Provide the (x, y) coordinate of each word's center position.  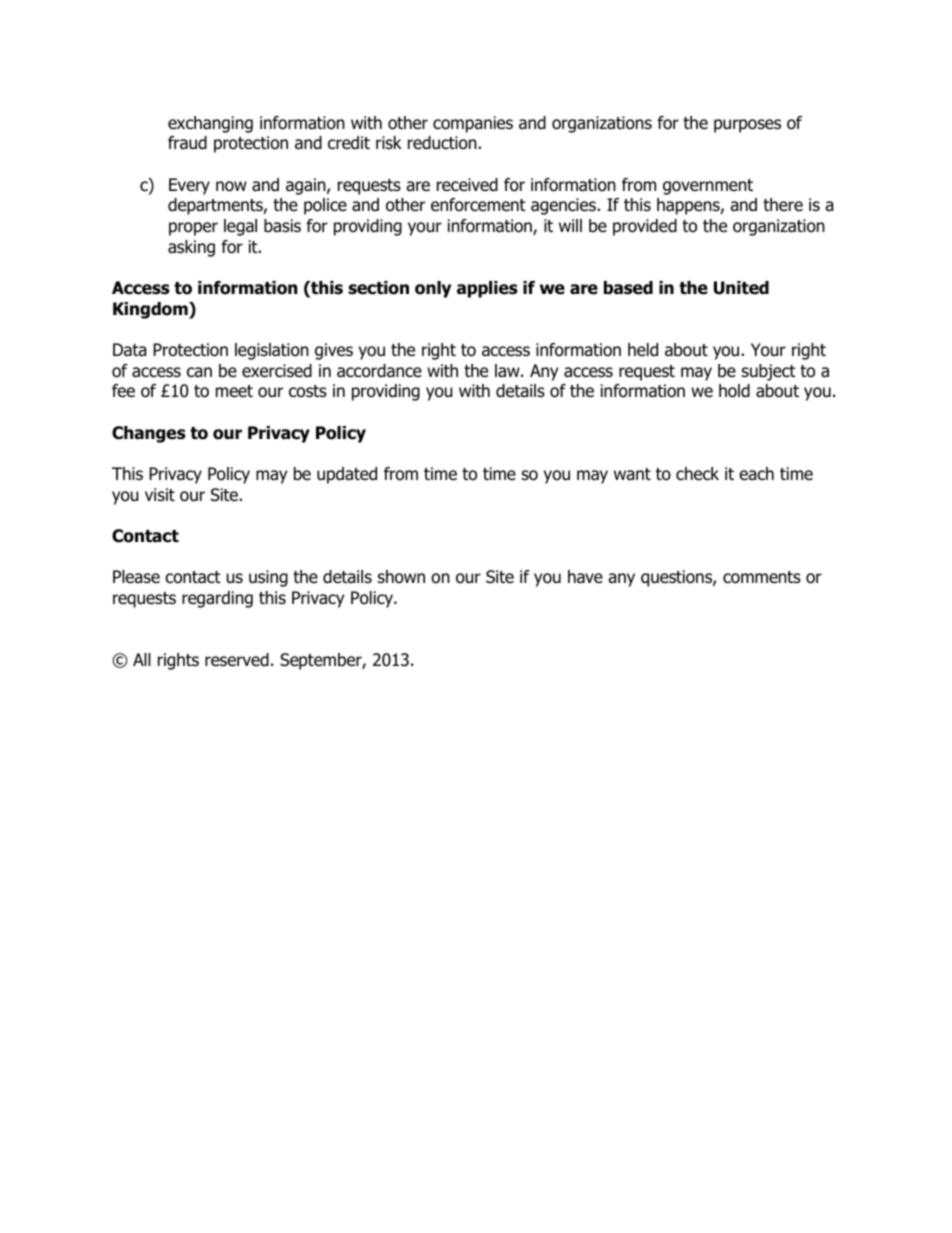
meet (234, 391)
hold (734, 391)
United (741, 288)
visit (160, 494)
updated (347, 475)
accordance (379, 371)
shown (401, 577)
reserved (237, 660)
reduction (442, 143)
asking (191, 248)
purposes (747, 126)
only (433, 289)
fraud (187, 143)
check (697, 474)
